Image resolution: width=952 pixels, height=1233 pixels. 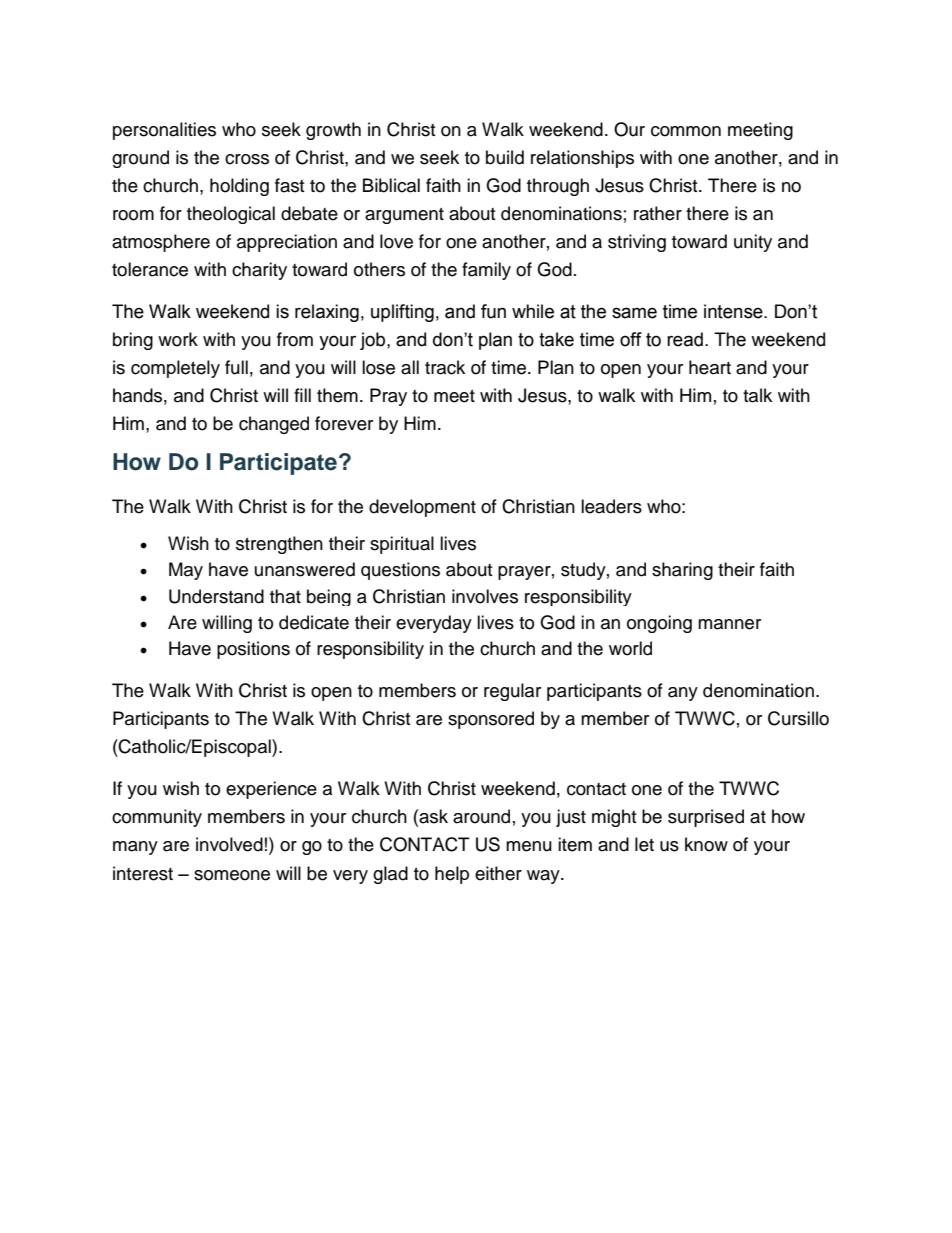 What do you see at coordinates (274, 425) in the screenshot?
I see `changed` at bounding box center [274, 425].
